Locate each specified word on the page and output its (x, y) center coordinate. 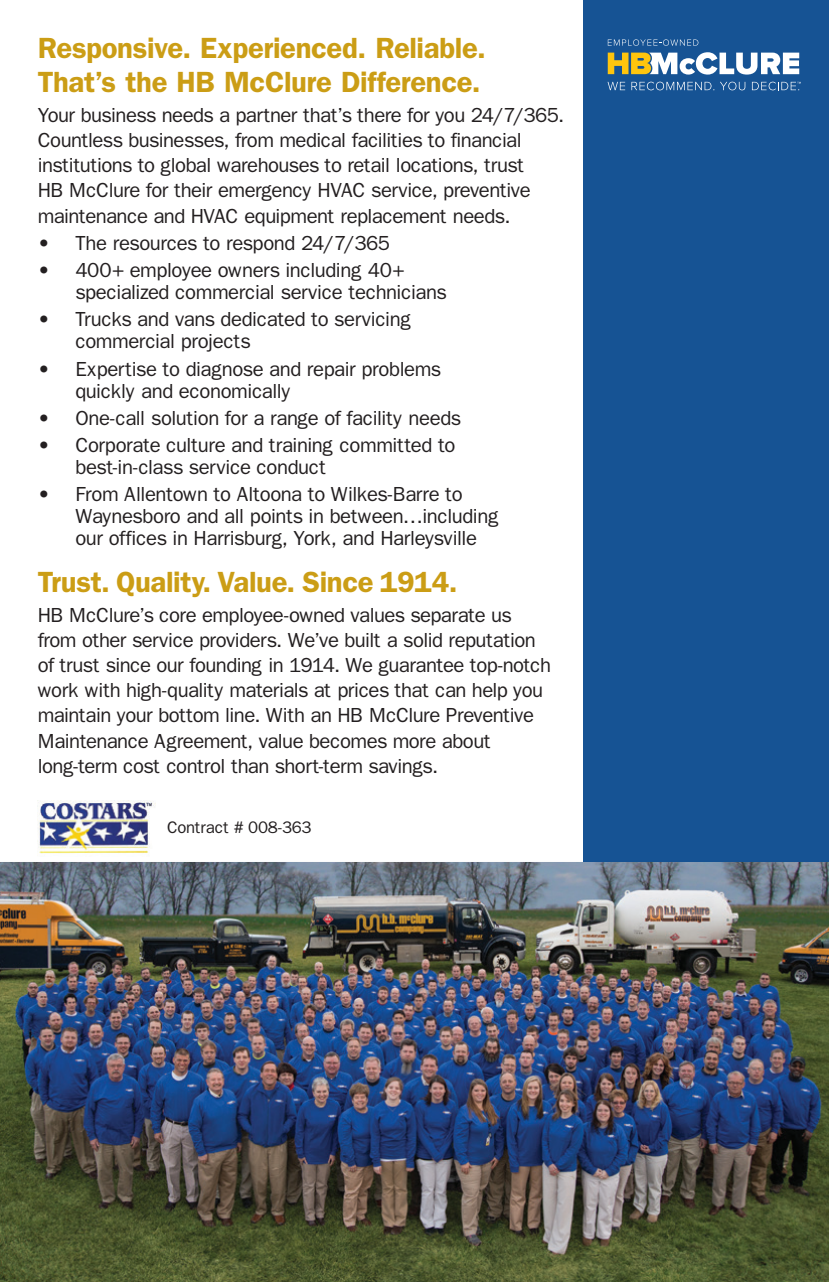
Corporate (118, 447)
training (300, 447)
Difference (407, 81)
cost (141, 766)
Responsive (112, 50)
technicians (397, 292)
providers (239, 642)
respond (260, 245)
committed (385, 445)
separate (448, 617)
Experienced (279, 50)
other (104, 640)
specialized (122, 294)
